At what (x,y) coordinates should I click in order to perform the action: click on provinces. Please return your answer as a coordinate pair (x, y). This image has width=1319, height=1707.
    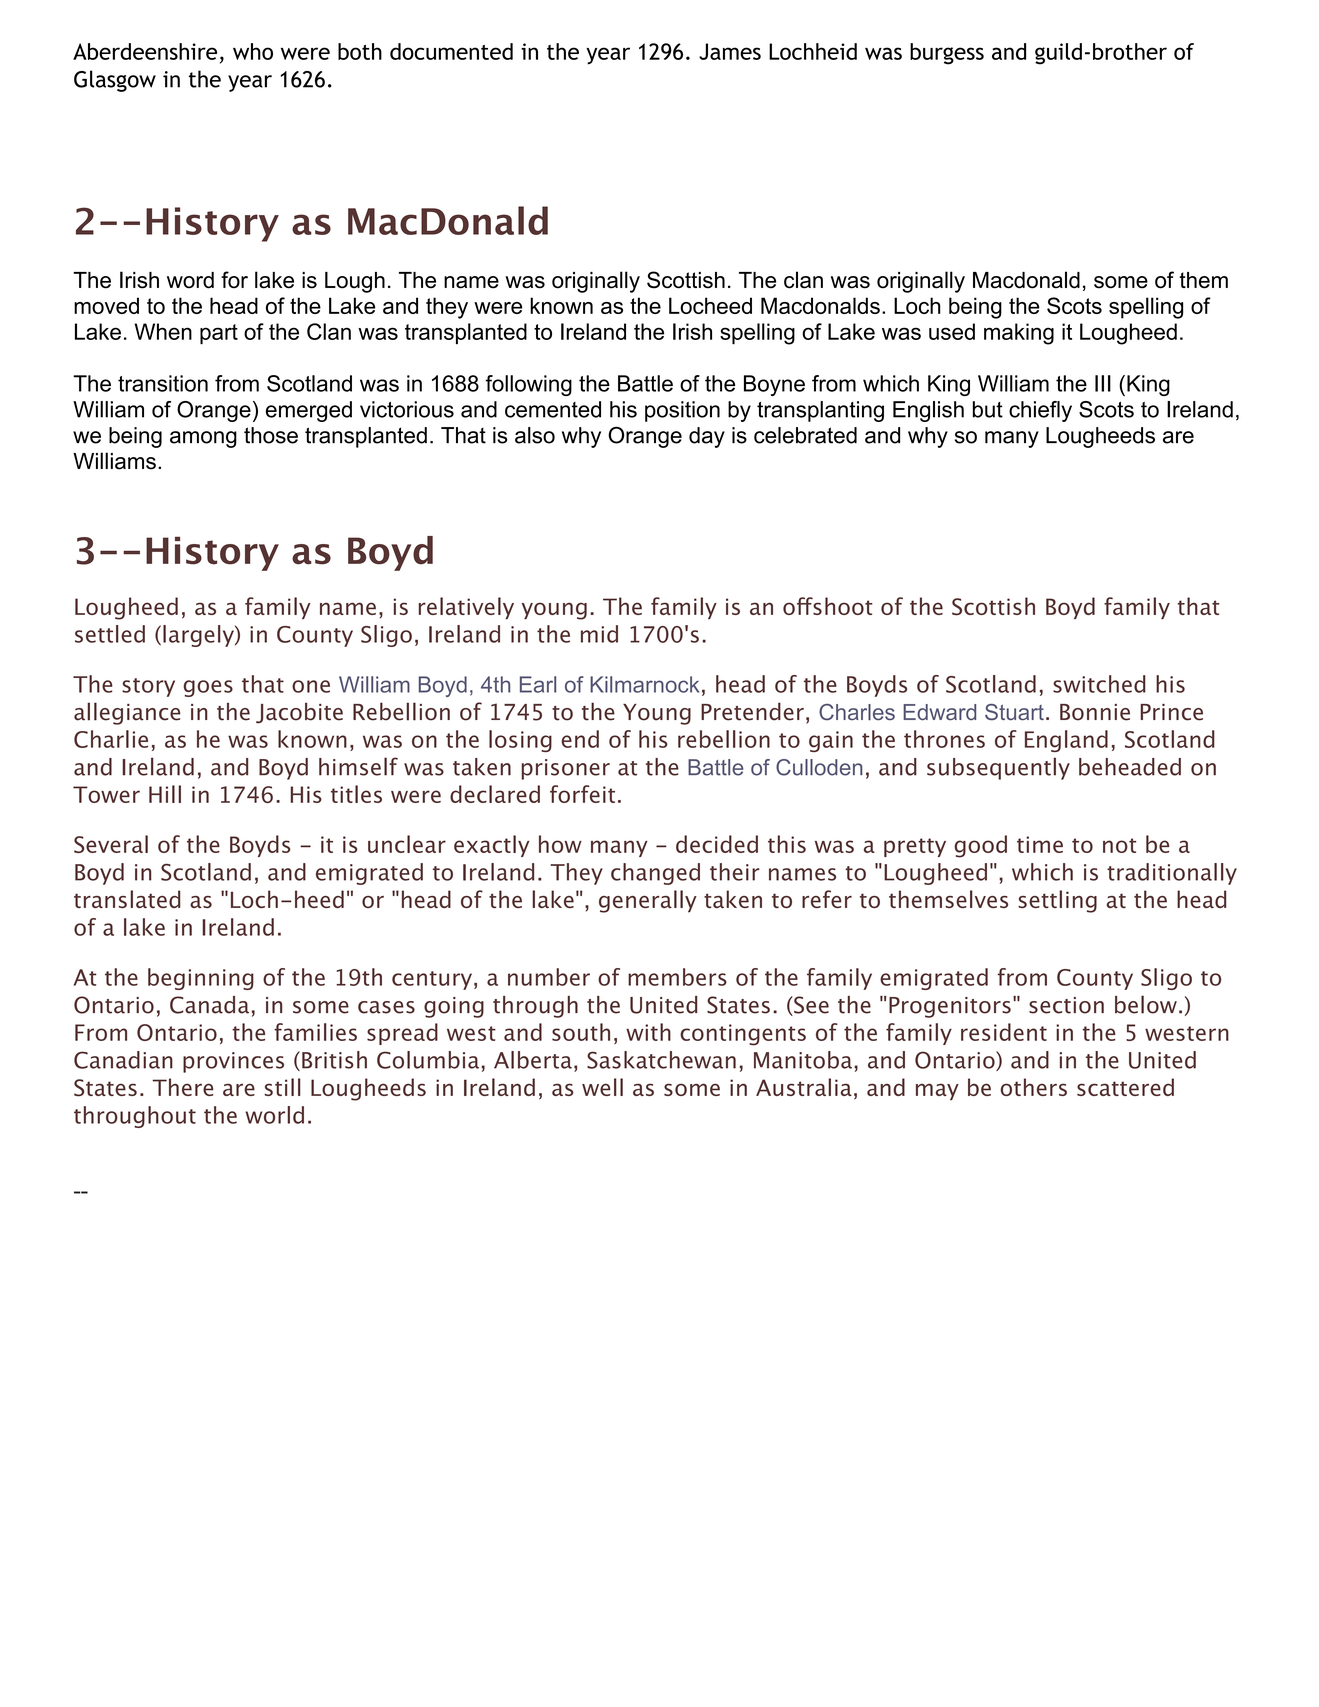
    Looking at the image, I should click on (233, 1062).
